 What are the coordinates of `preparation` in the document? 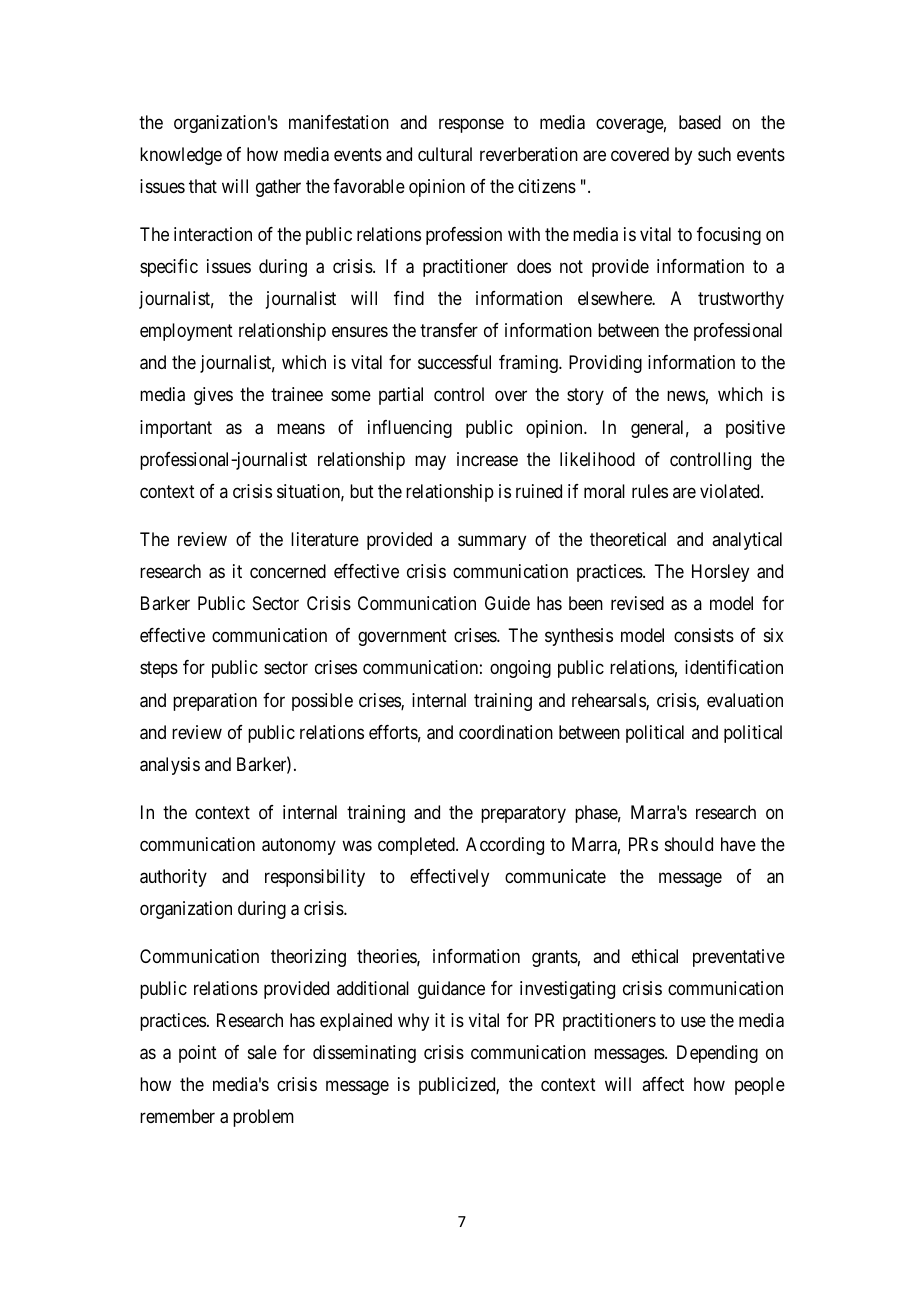 It's located at (215, 702).
